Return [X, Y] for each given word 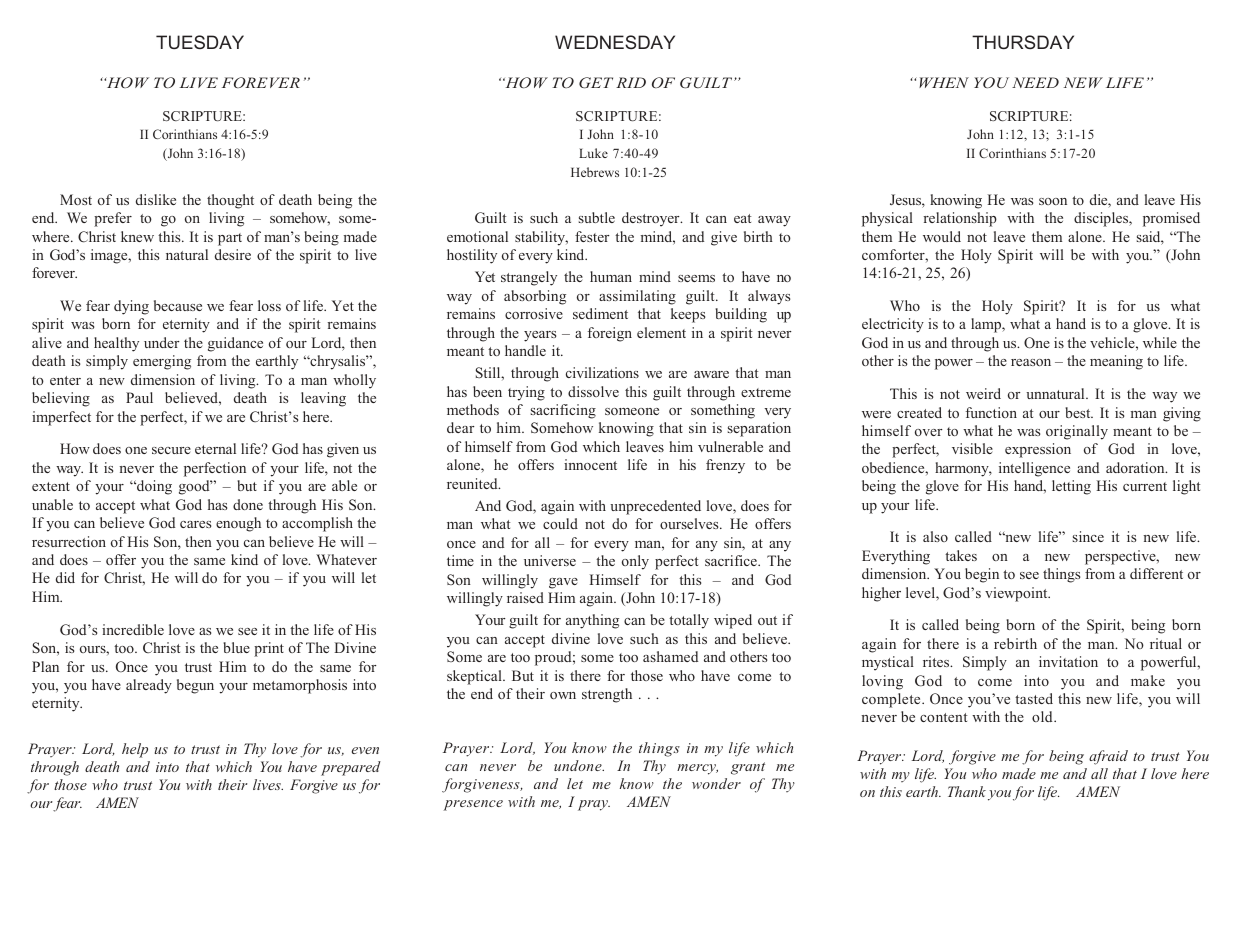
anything [592, 621]
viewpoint [1017, 594]
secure [171, 450]
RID [631, 82]
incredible [133, 629]
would [942, 236]
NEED [1035, 82]
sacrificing [563, 411]
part [230, 239]
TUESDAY [200, 42]
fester [592, 236]
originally [1077, 432]
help [135, 750]
